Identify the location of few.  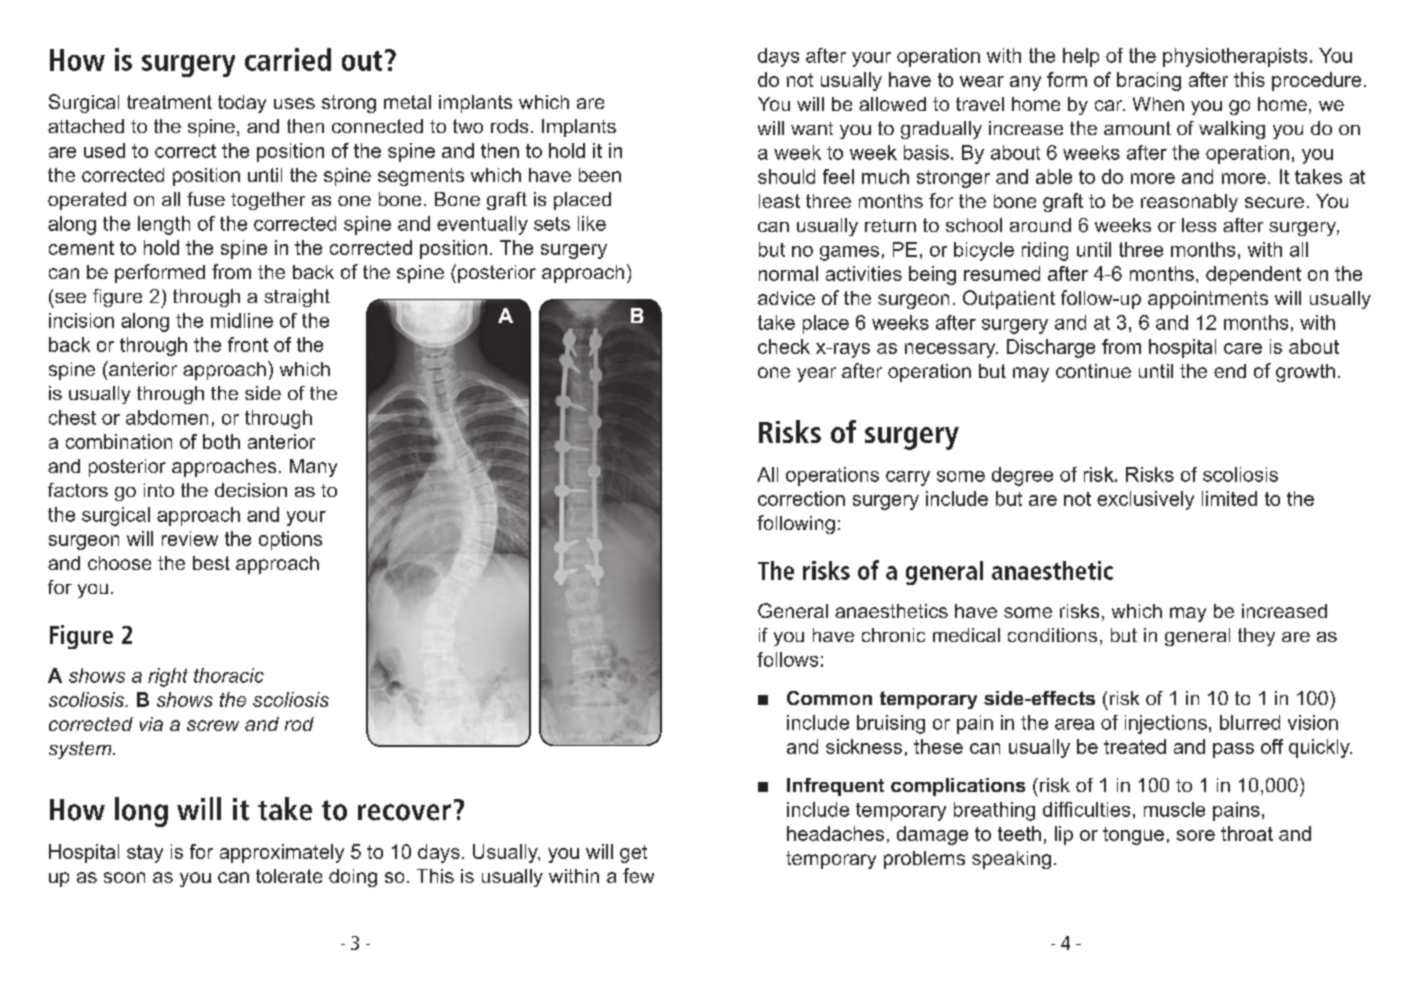
(638, 875).
